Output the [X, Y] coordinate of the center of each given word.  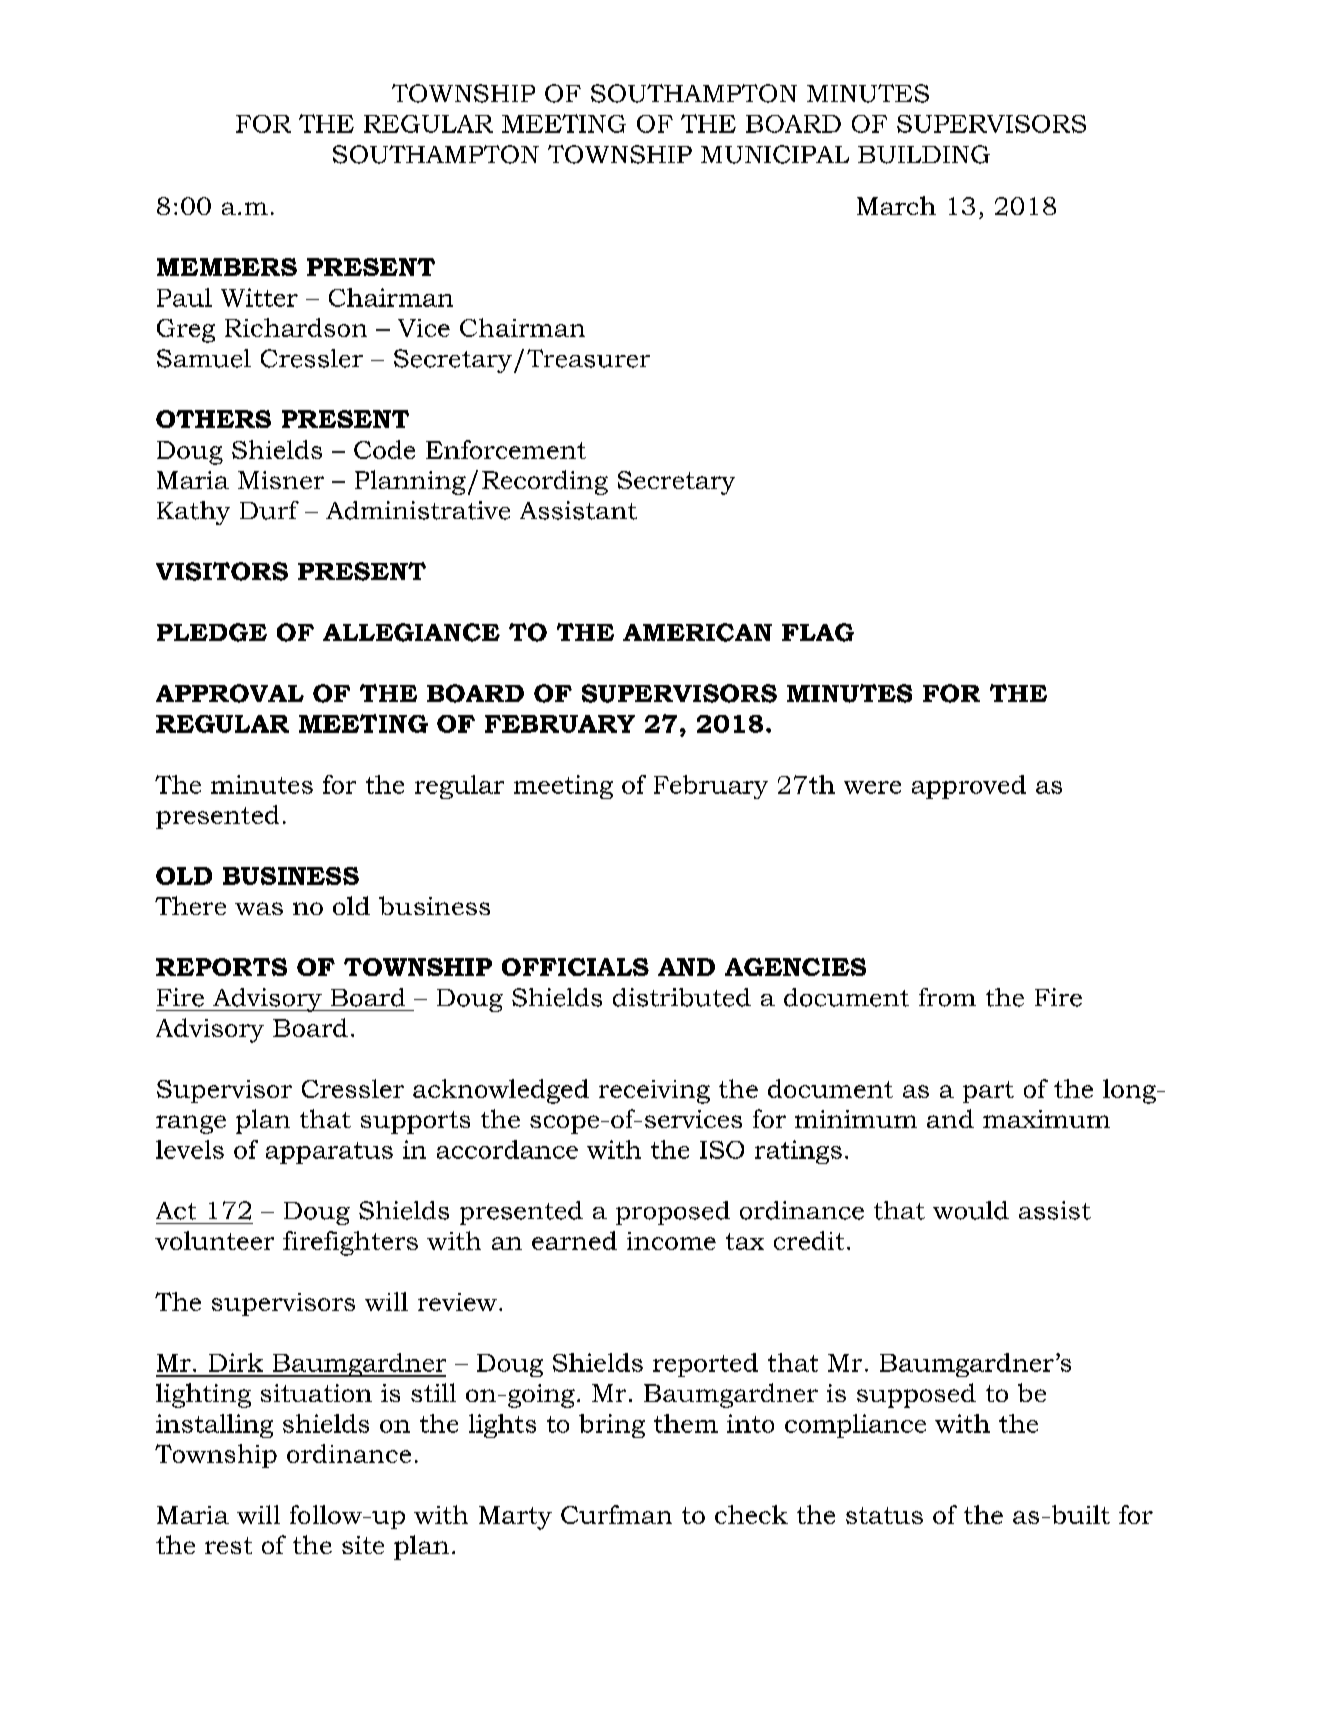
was [259, 908]
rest [228, 1545]
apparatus [329, 1153]
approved [969, 787]
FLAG [818, 632]
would [971, 1210]
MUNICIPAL [775, 154]
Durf [269, 510]
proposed [673, 1213]
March [896, 205]
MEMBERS [227, 267]
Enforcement [506, 449]
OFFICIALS [575, 967]
